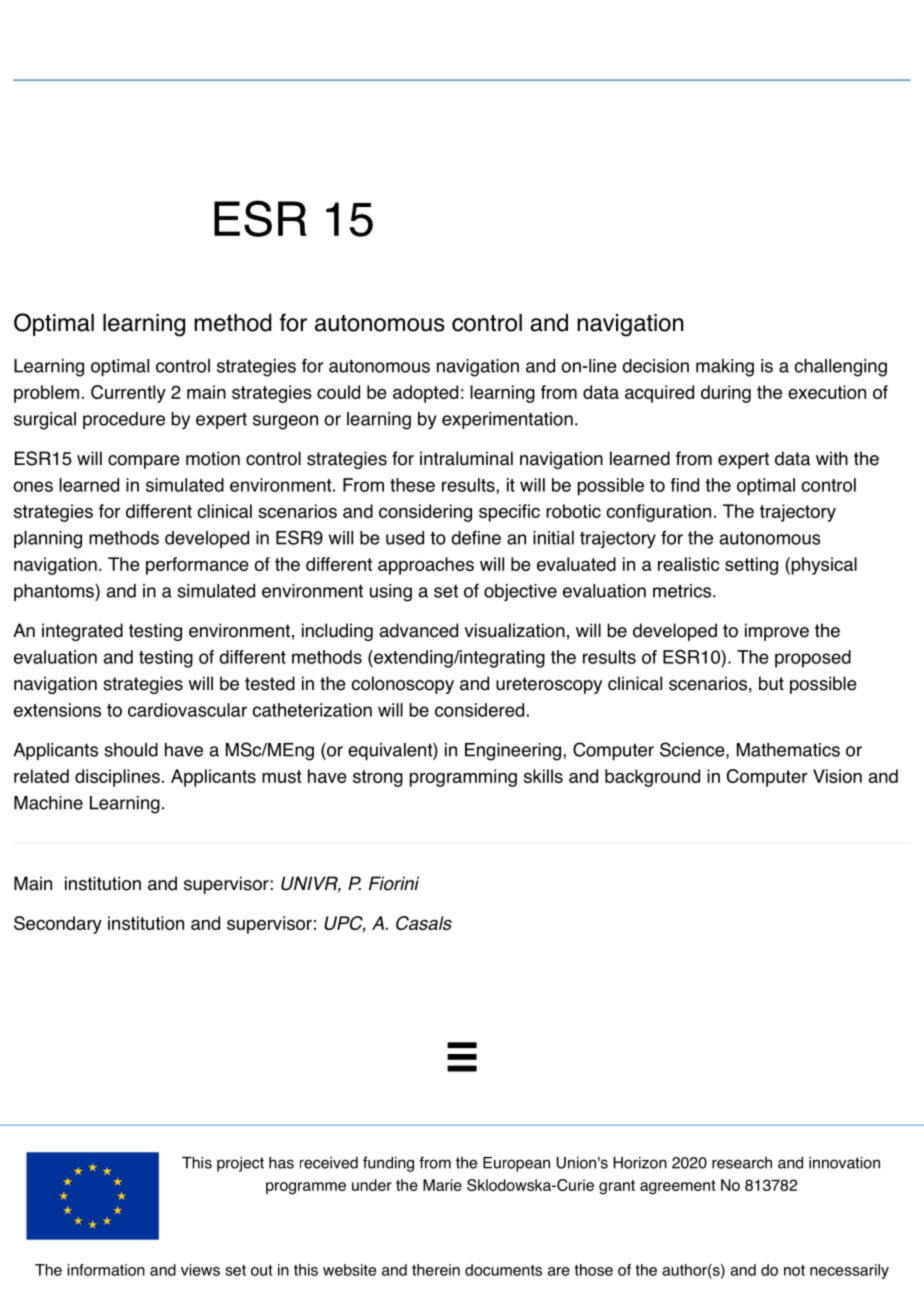 This screenshot has width=924, height=1294. What do you see at coordinates (128, 394) in the screenshot?
I see `Currently` at bounding box center [128, 394].
